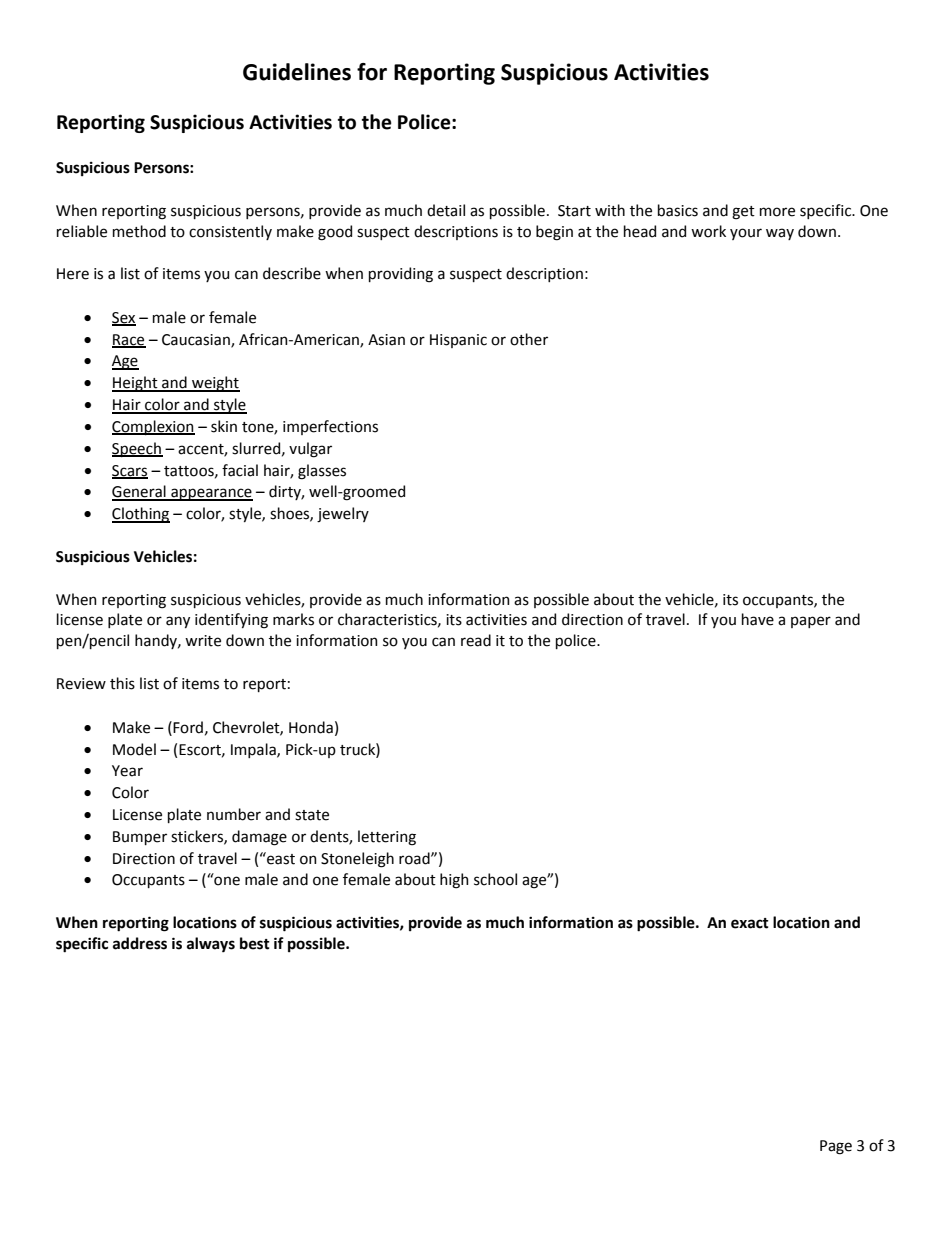  What do you see at coordinates (140, 943) in the page?
I see `address` at bounding box center [140, 943].
